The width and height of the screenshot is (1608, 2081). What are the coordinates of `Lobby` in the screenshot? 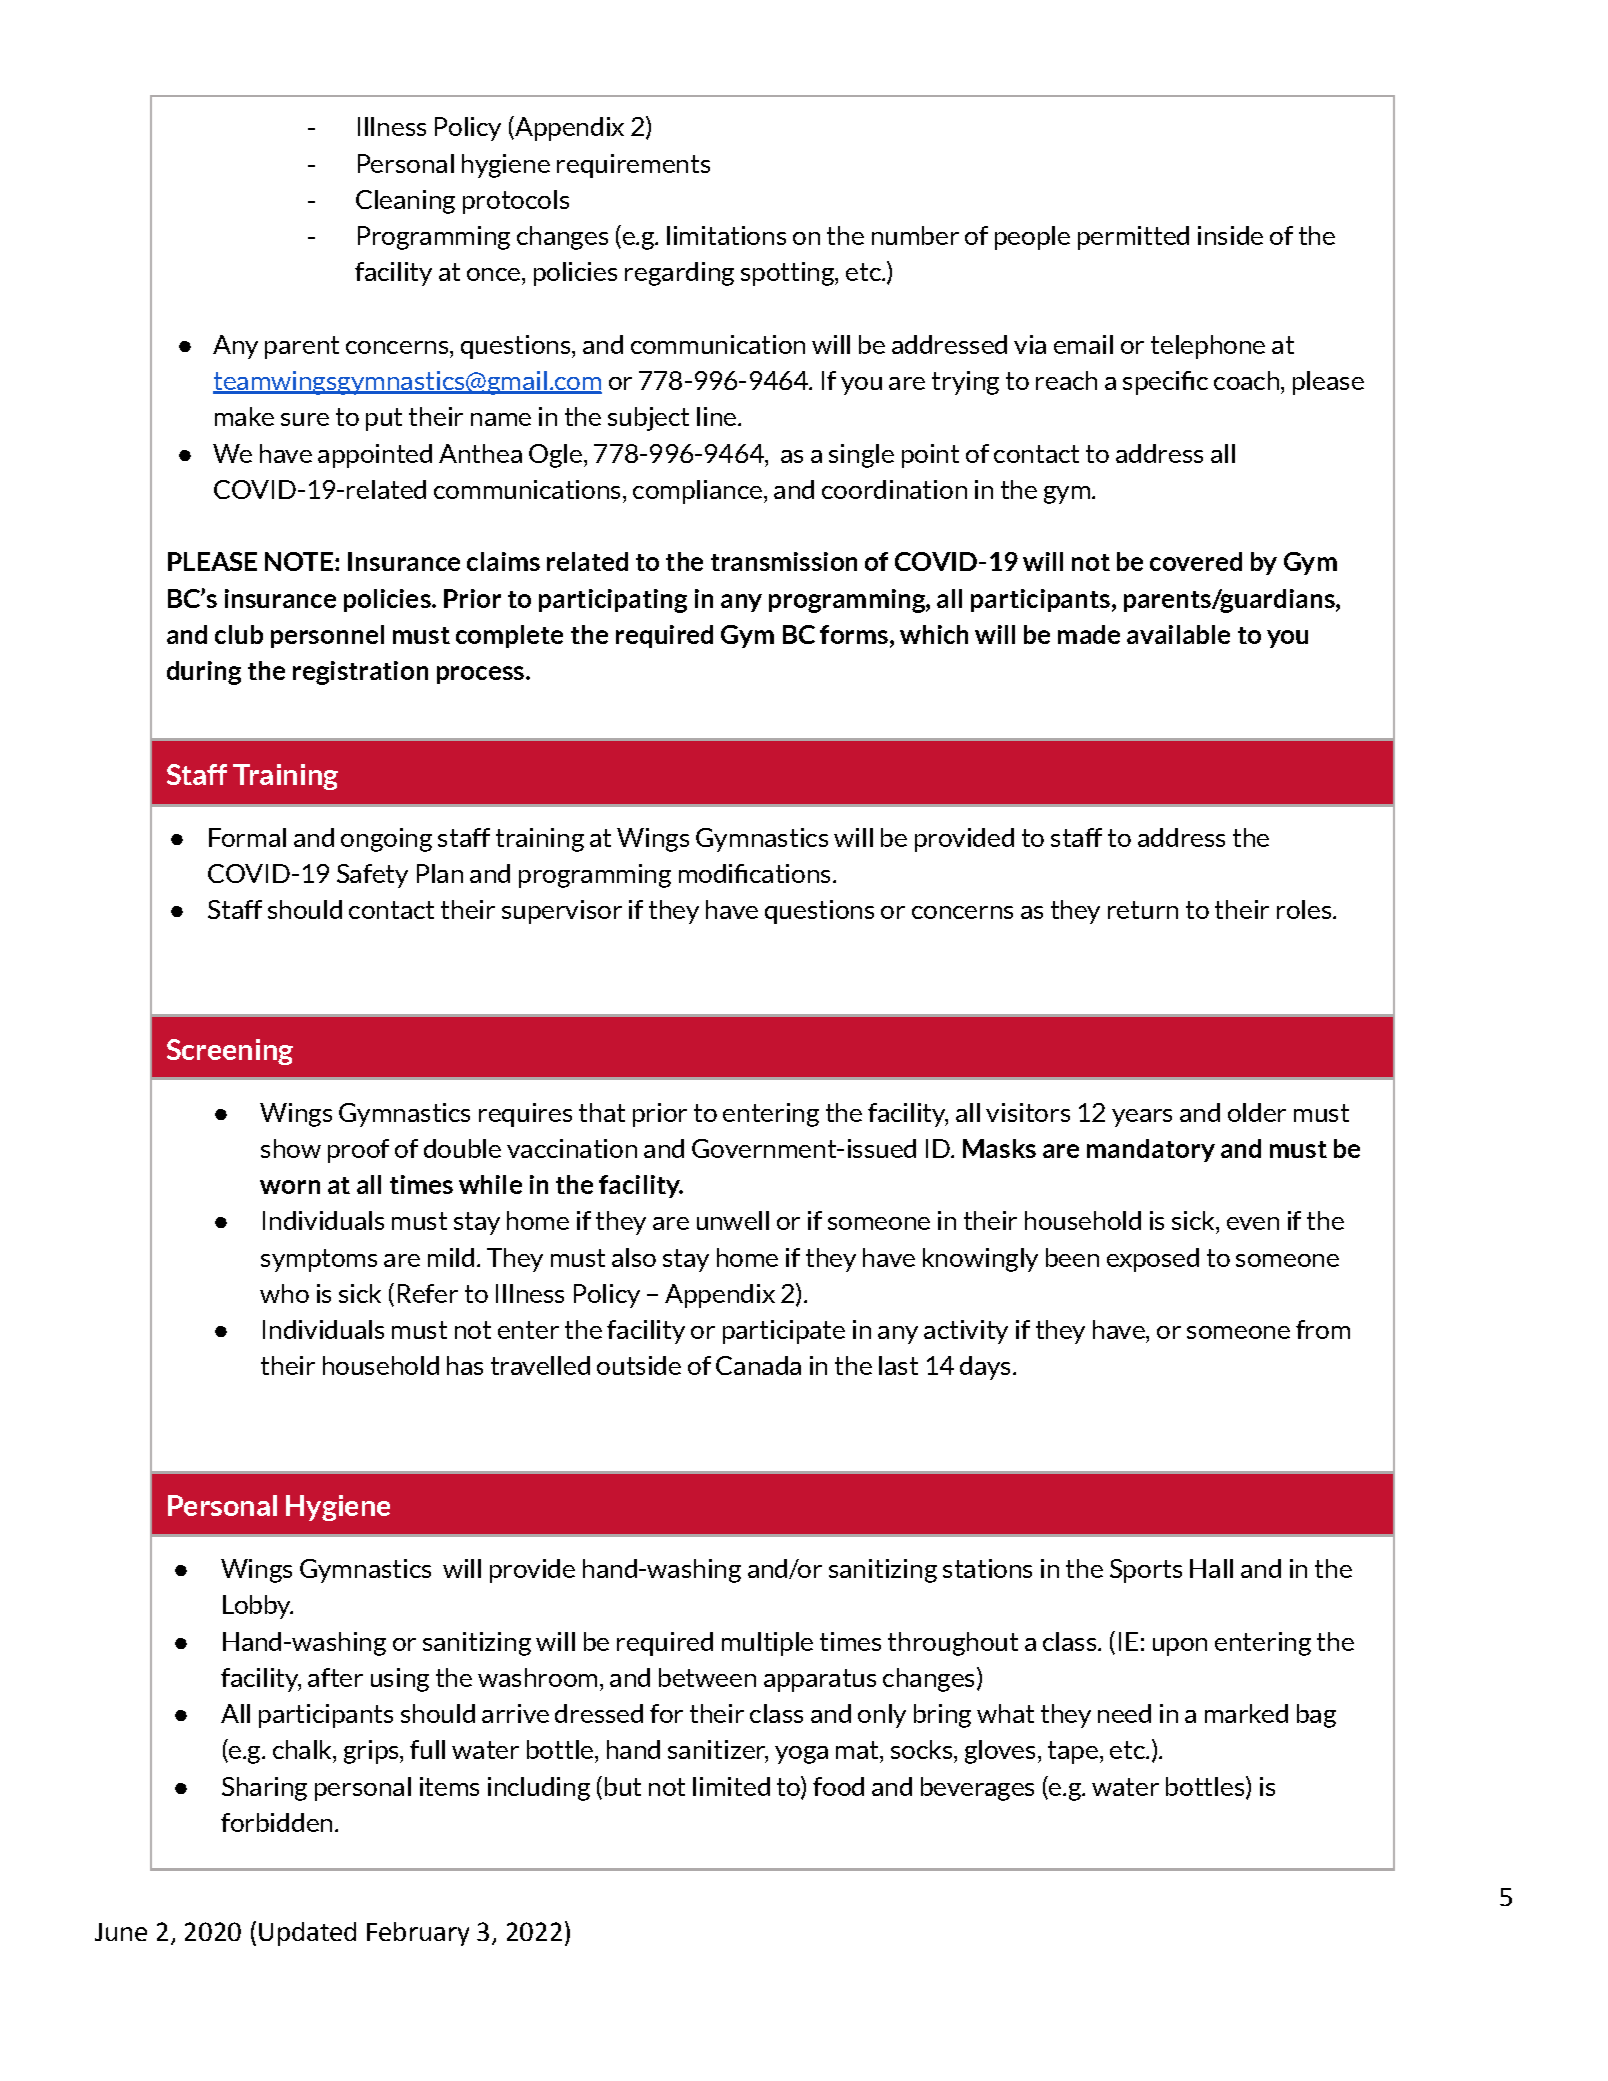 It's located at (258, 1607).
